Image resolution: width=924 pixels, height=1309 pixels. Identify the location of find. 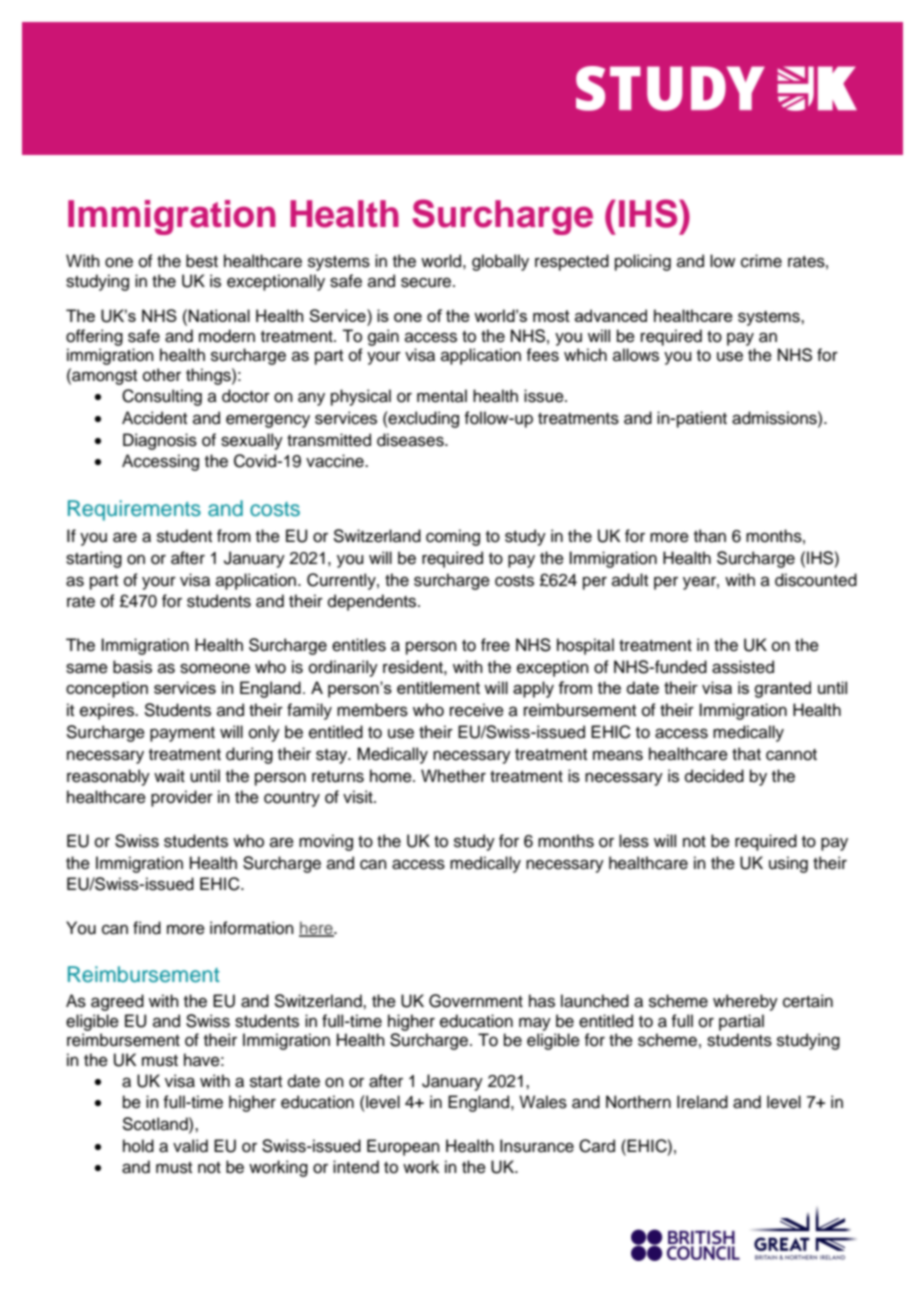
(147, 928).
